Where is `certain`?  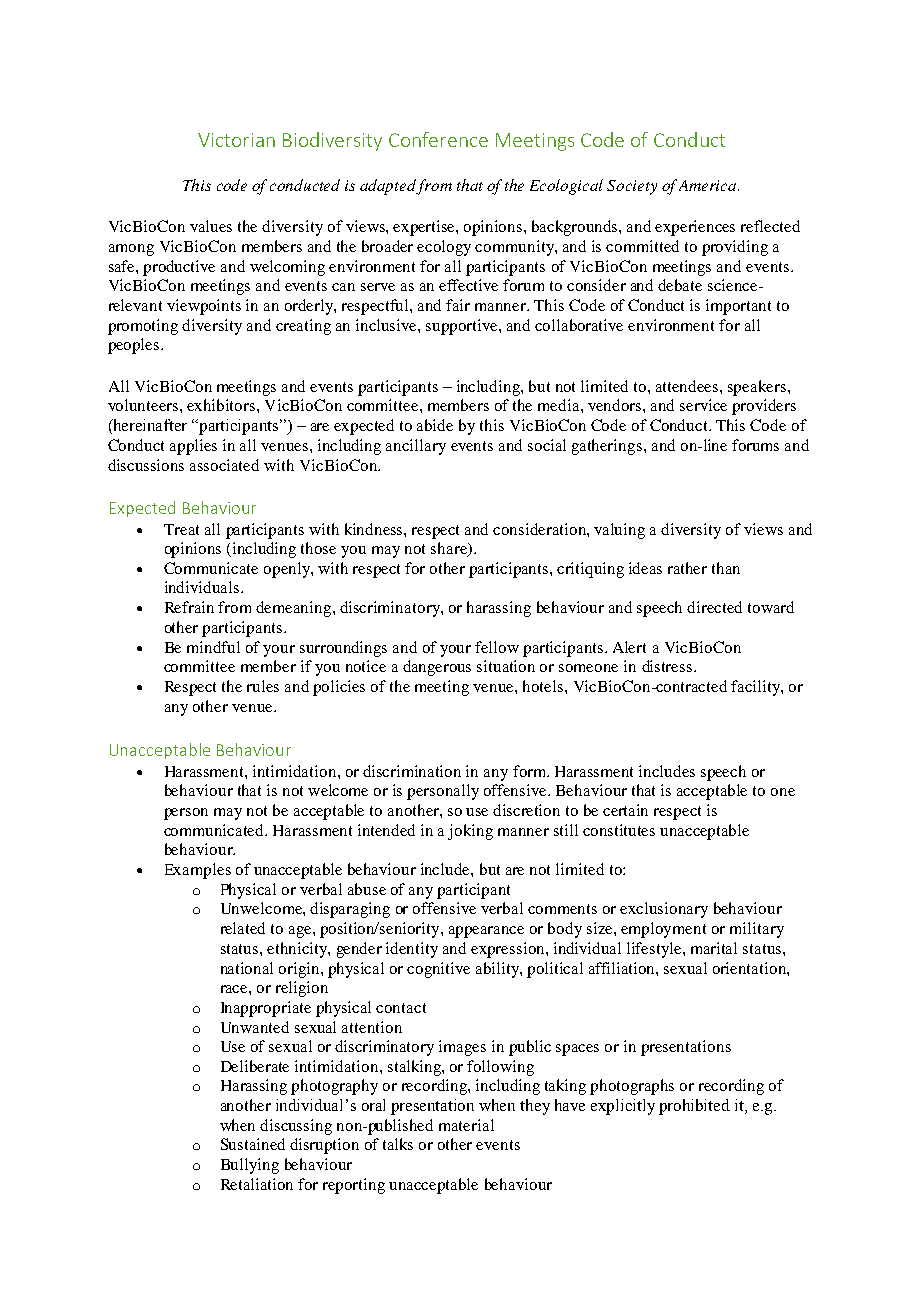 certain is located at coordinates (625, 810).
